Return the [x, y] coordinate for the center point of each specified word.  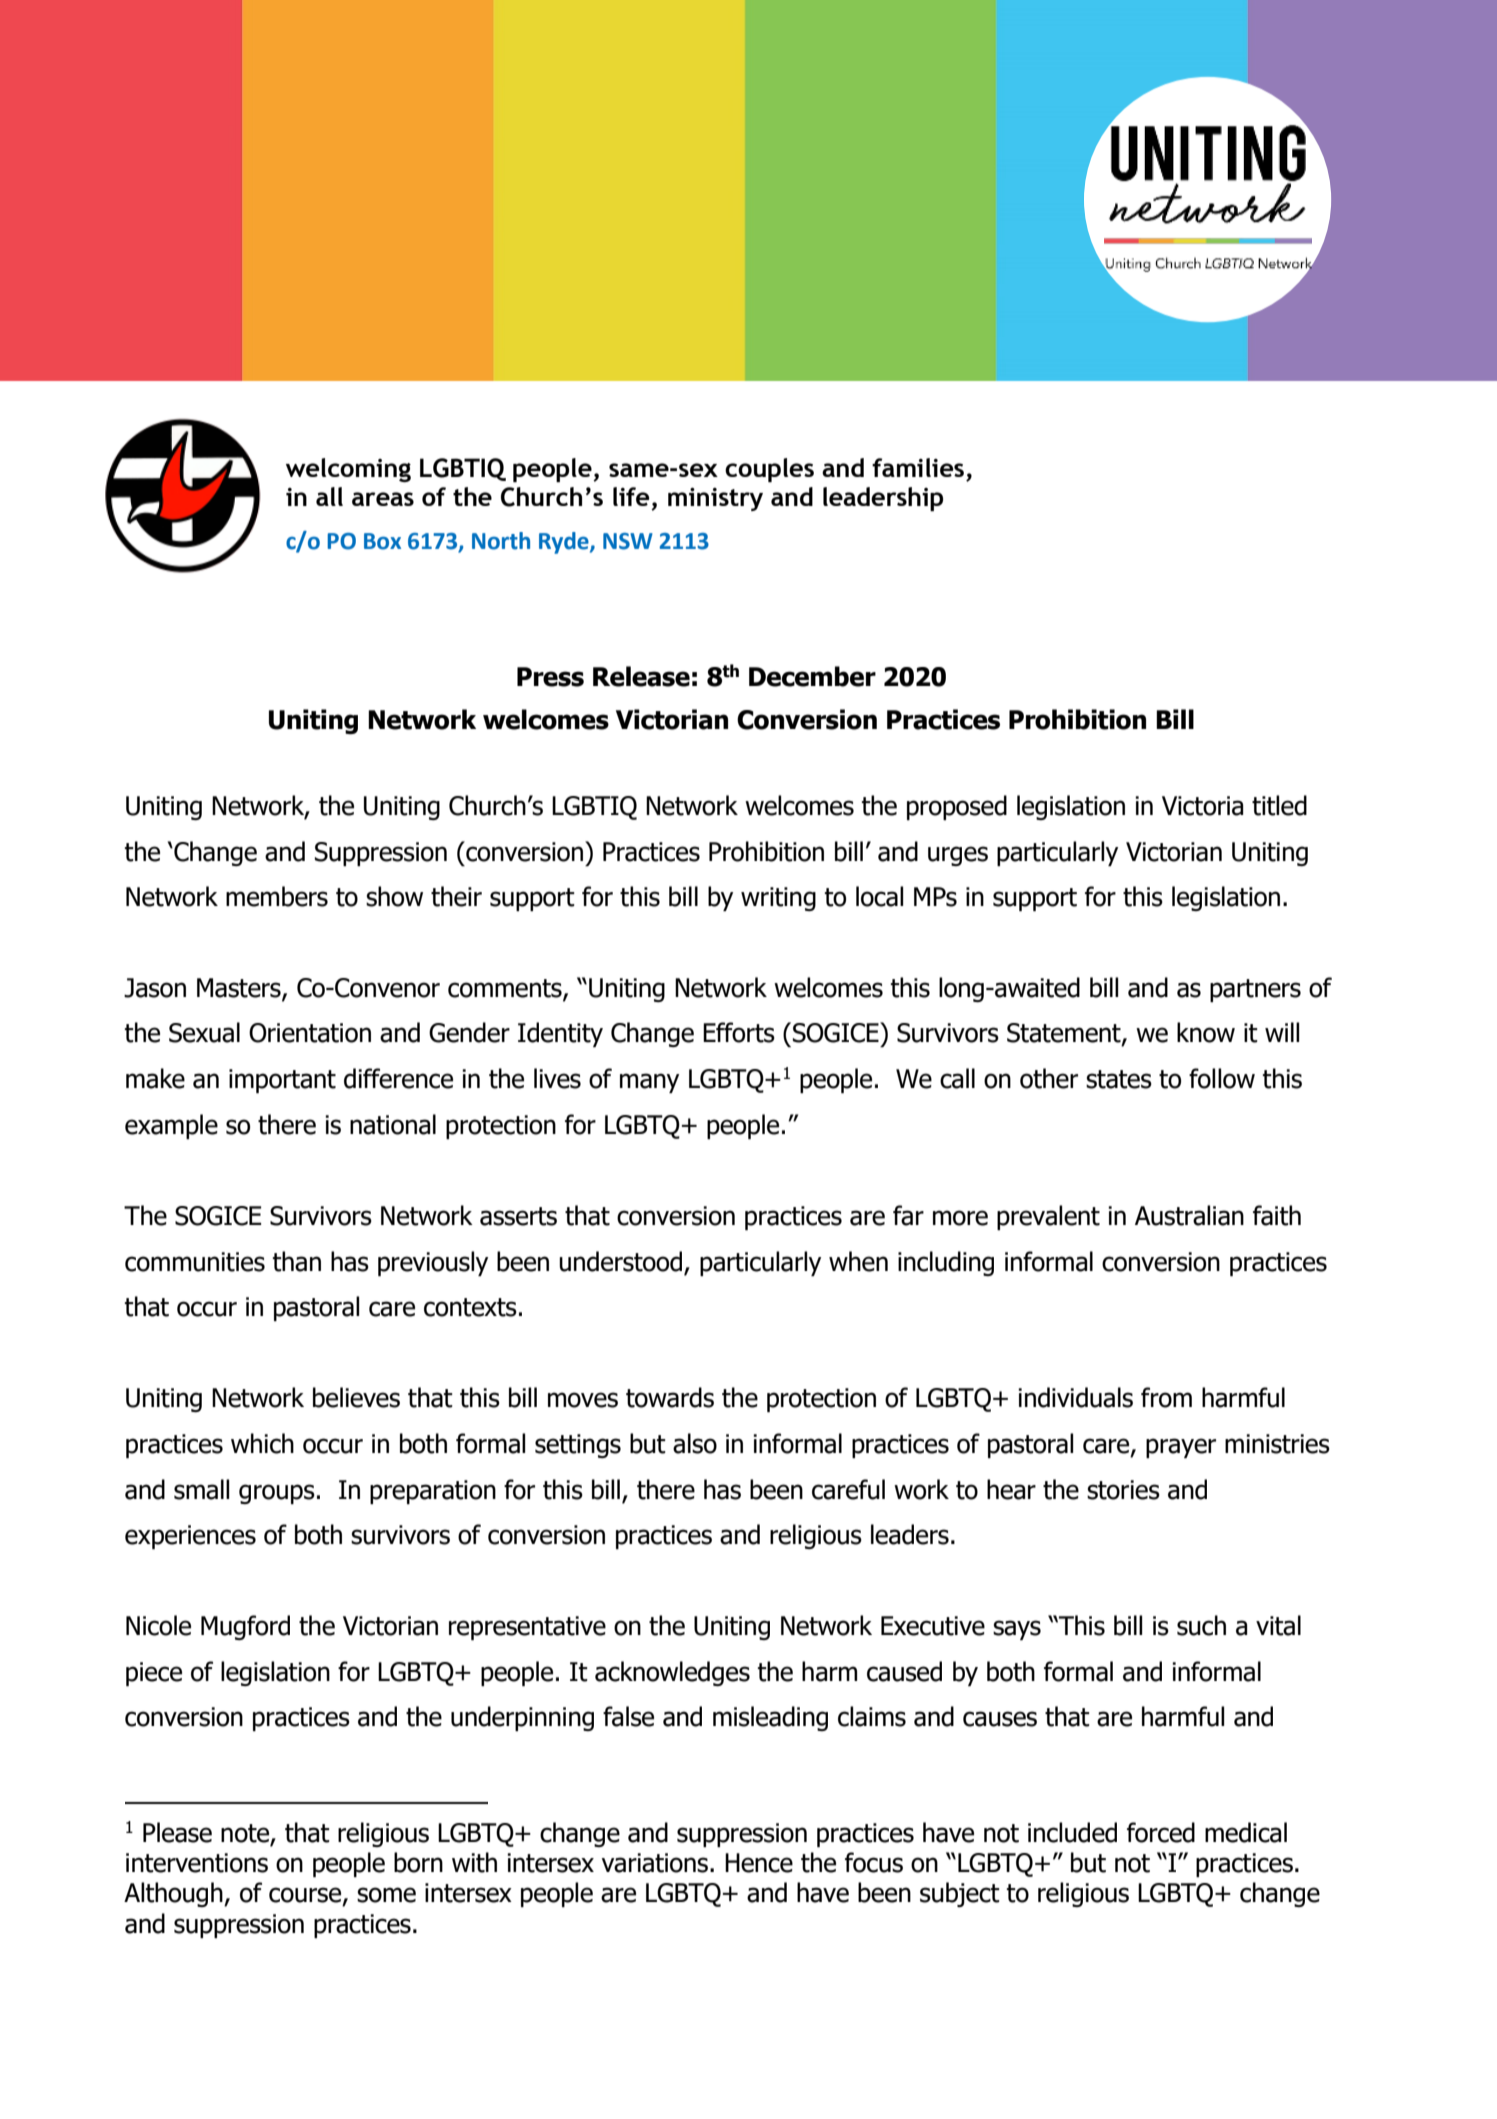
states [1119, 1079]
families [918, 467]
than [296, 1261]
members [277, 896]
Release [641, 676]
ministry [715, 499]
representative [527, 1628]
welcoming [348, 470]
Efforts [739, 1032]
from [1166, 1397]
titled [1279, 805]
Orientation [310, 1033]
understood [622, 1262]
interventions [197, 1863]
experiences [190, 1537]
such [1201, 1625]
